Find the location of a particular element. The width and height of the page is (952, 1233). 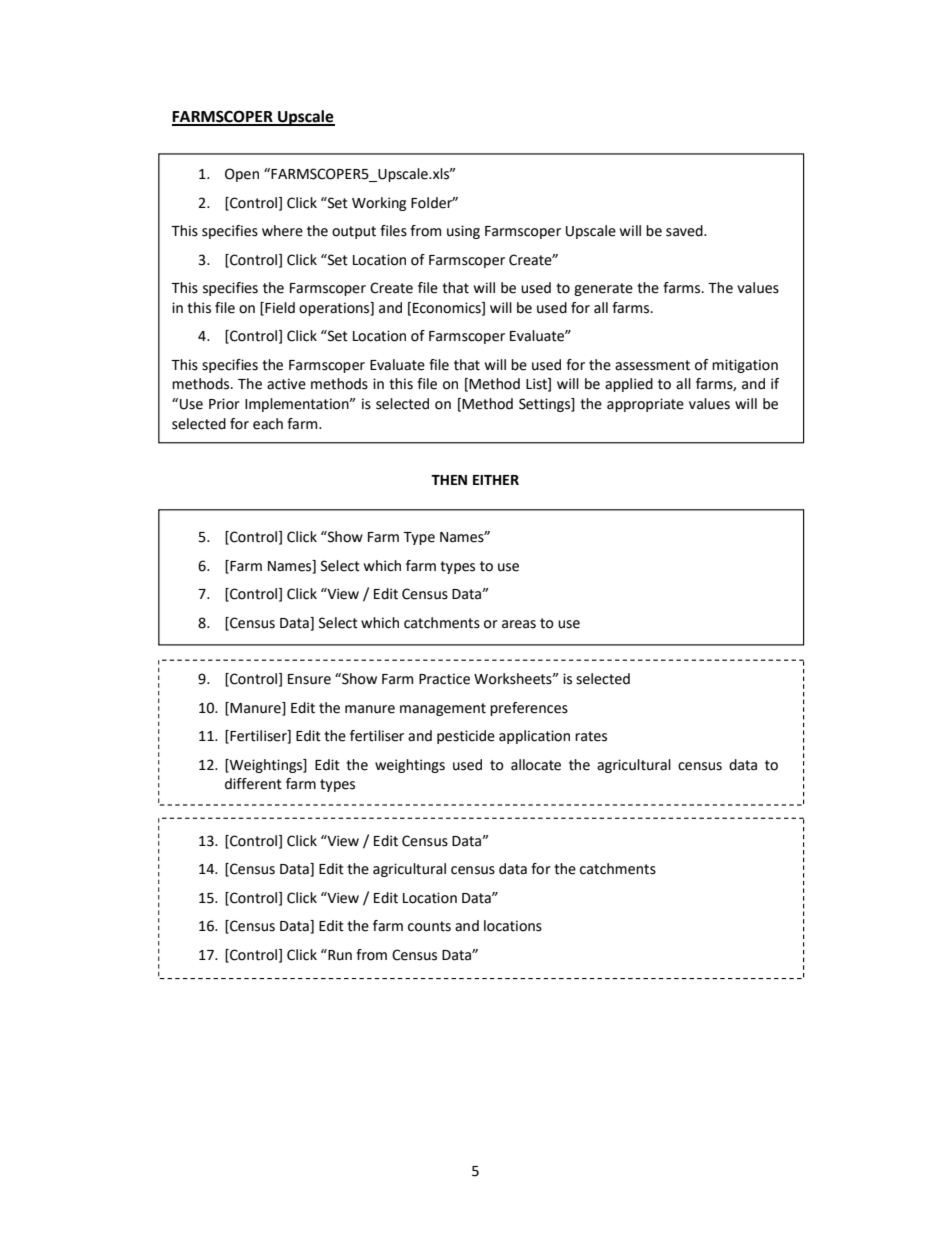

areas is located at coordinates (519, 624).
